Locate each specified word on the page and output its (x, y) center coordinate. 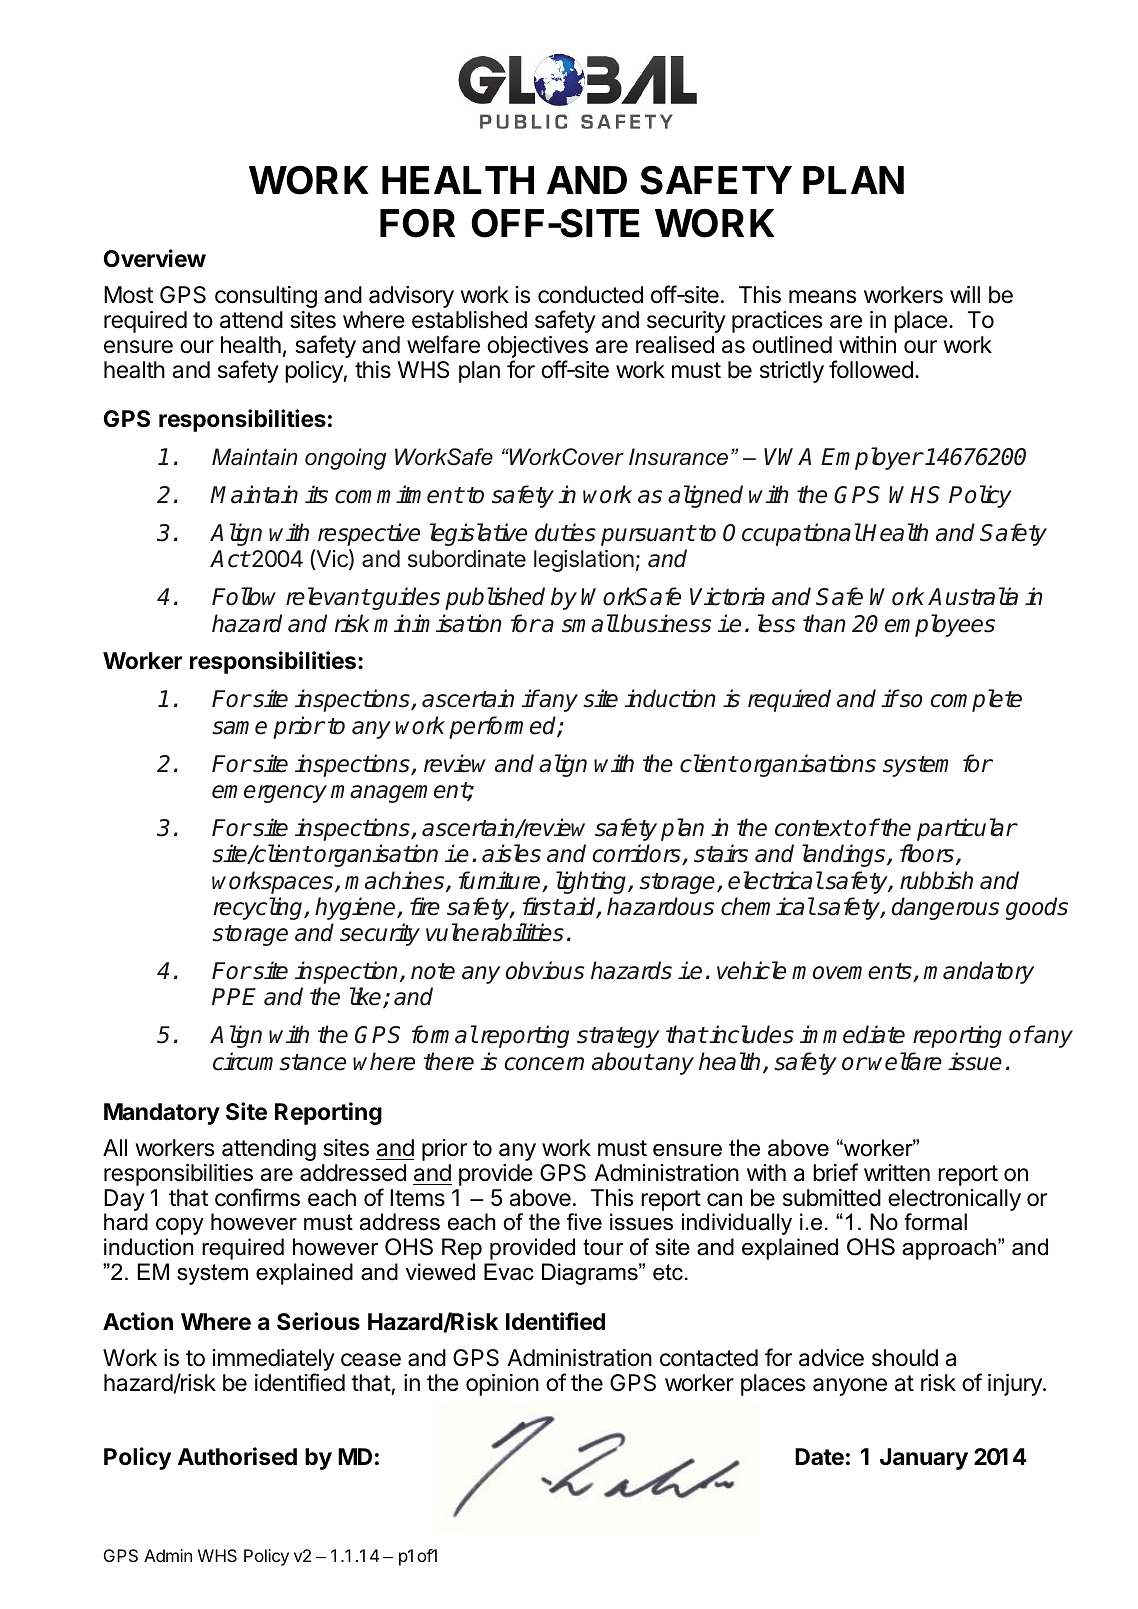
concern (544, 1064)
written (897, 1173)
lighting (592, 882)
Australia (973, 596)
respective (369, 534)
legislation (584, 561)
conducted (590, 295)
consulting (266, 297)
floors (928, 854)
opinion (502, 1385)
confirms (257, 1197)
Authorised (237, 1456)
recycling (260, 908)
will (965, 294)
